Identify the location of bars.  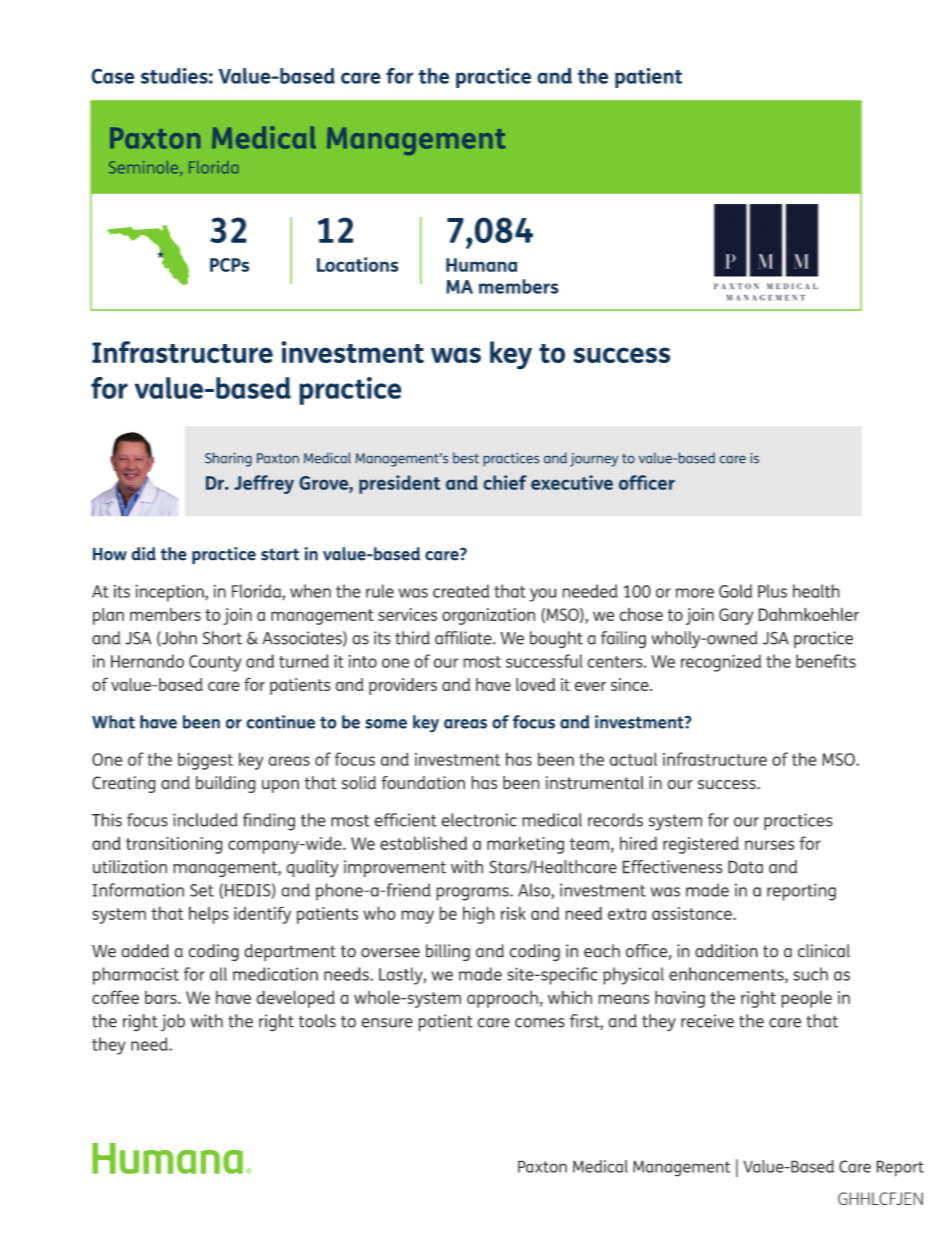
(162, 997).
